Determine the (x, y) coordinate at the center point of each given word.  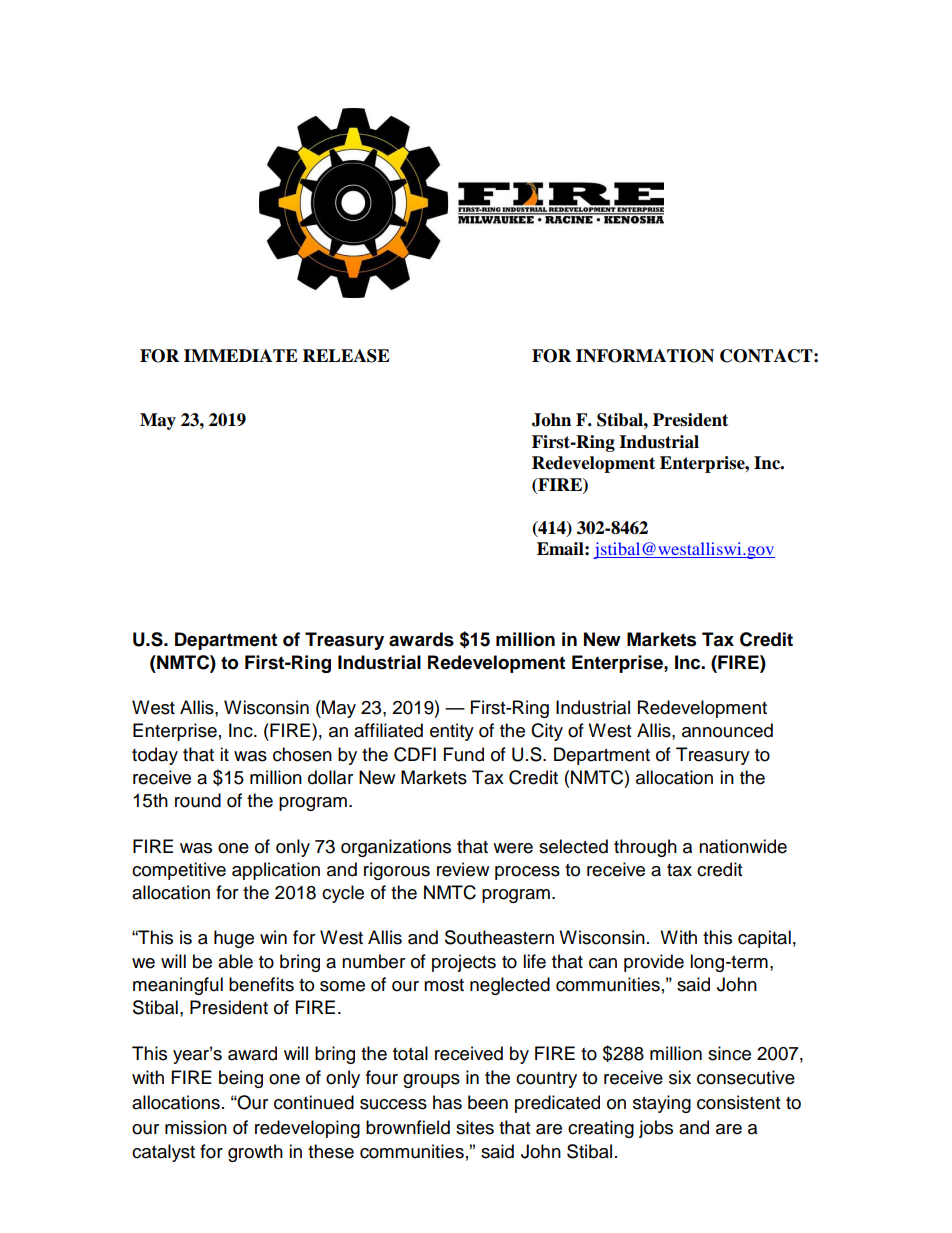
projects (464, 963)
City (547, 732)
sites (475, 1127)
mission (196, 1127)
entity (452, 732)
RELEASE (346, 356)
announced (727, 730)
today (155, 756)
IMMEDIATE (241, 355)
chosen (302, 754)
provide (654, 963)
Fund (464, 754)
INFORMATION (645, 356)
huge (234, 939)
